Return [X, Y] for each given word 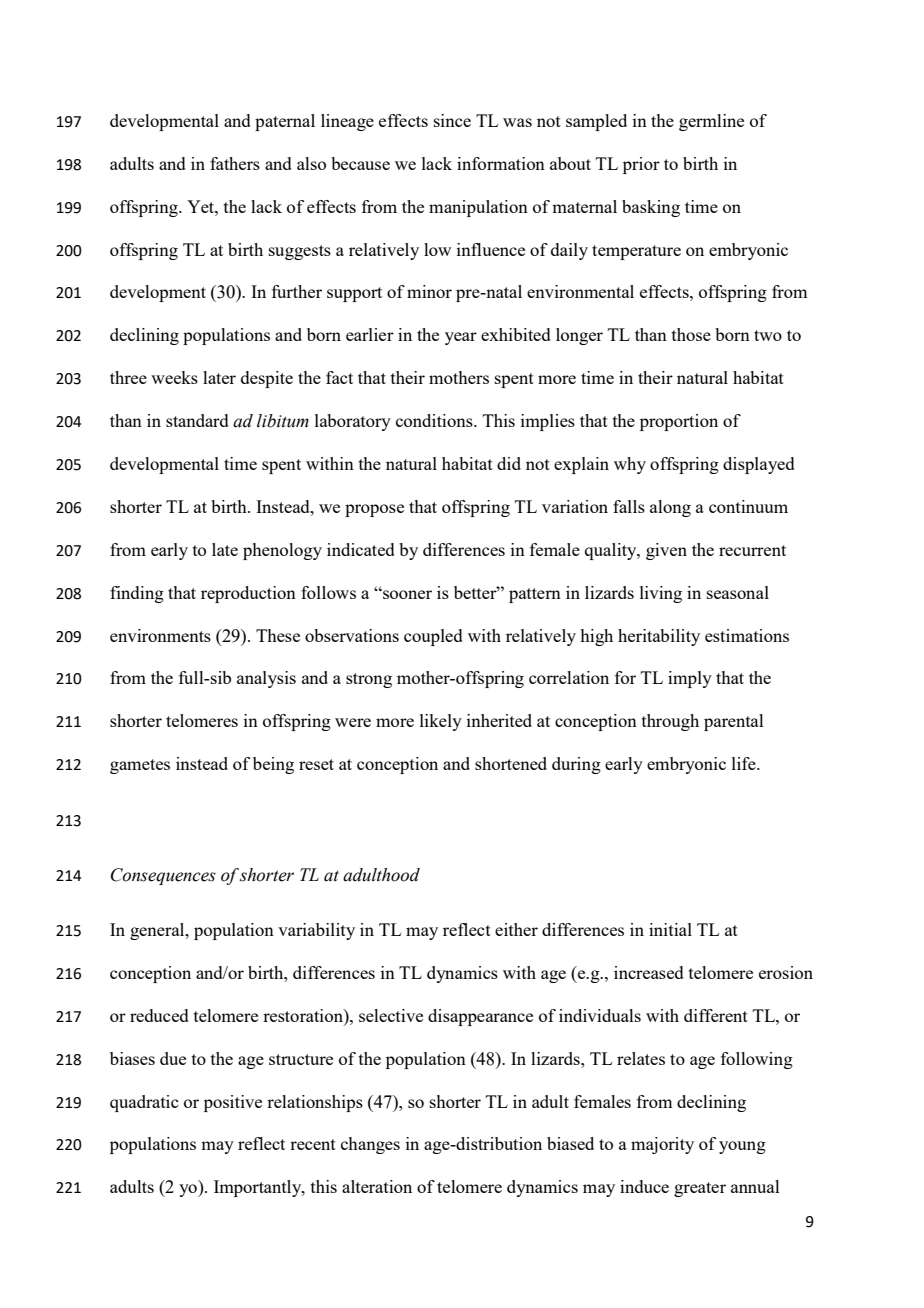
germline [711, 122]
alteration [377, 1186]
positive [233, 1103]
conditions [435, 420]
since [452, 120]
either [516, 929]
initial [670, 929]
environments [160, 635]
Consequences [163, 876]
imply [690, 679]
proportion [679, 422]
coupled [433, 637]
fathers [235, 163]
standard [197, 420]
